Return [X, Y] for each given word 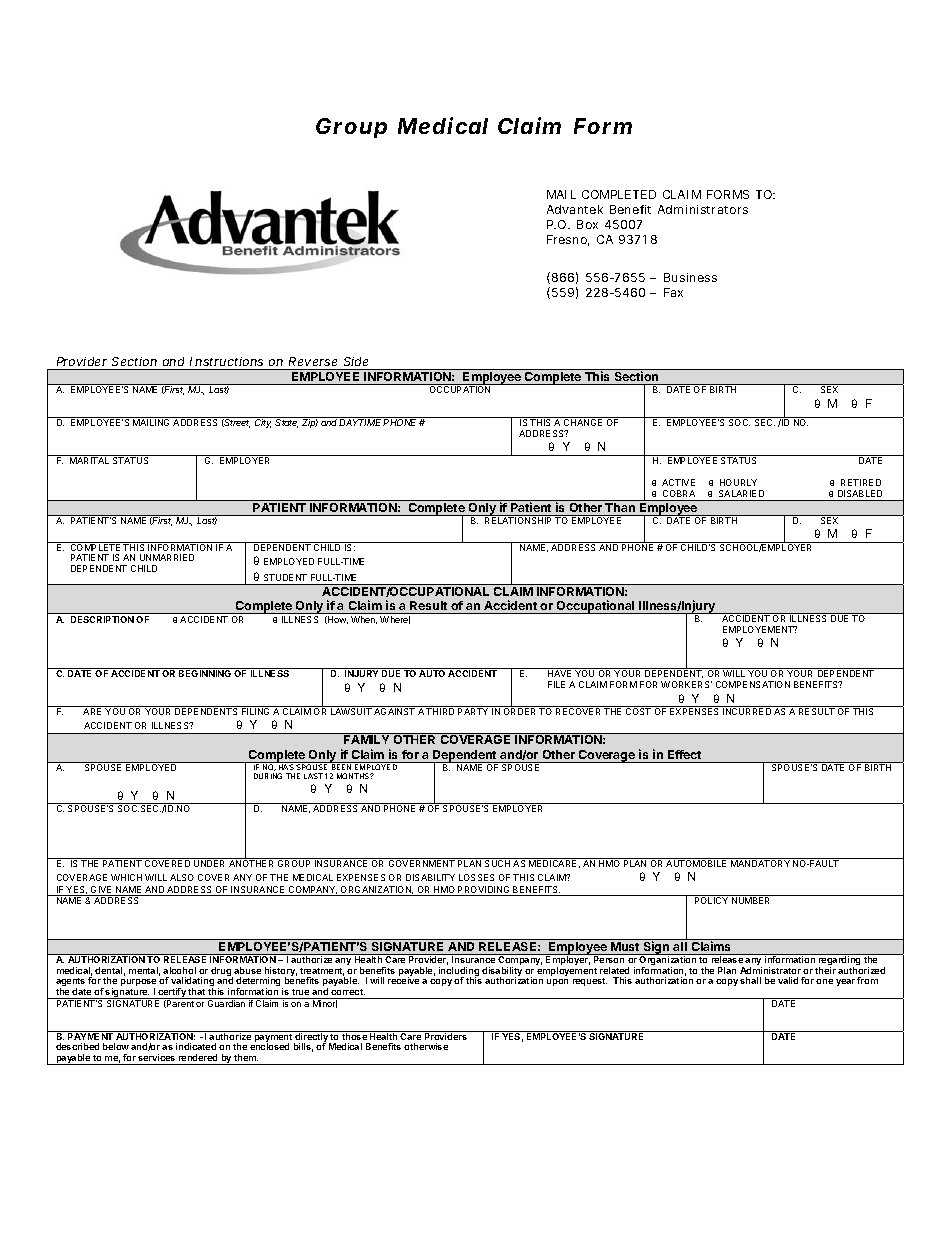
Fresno [568, 240]
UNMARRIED [167, 557]
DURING [268, 776]
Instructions [226, 361]
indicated [196, 1046]
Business [690, 277]
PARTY [473, 710]
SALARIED [741, 493]
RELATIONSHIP [519, 519]
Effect [684, 754]
